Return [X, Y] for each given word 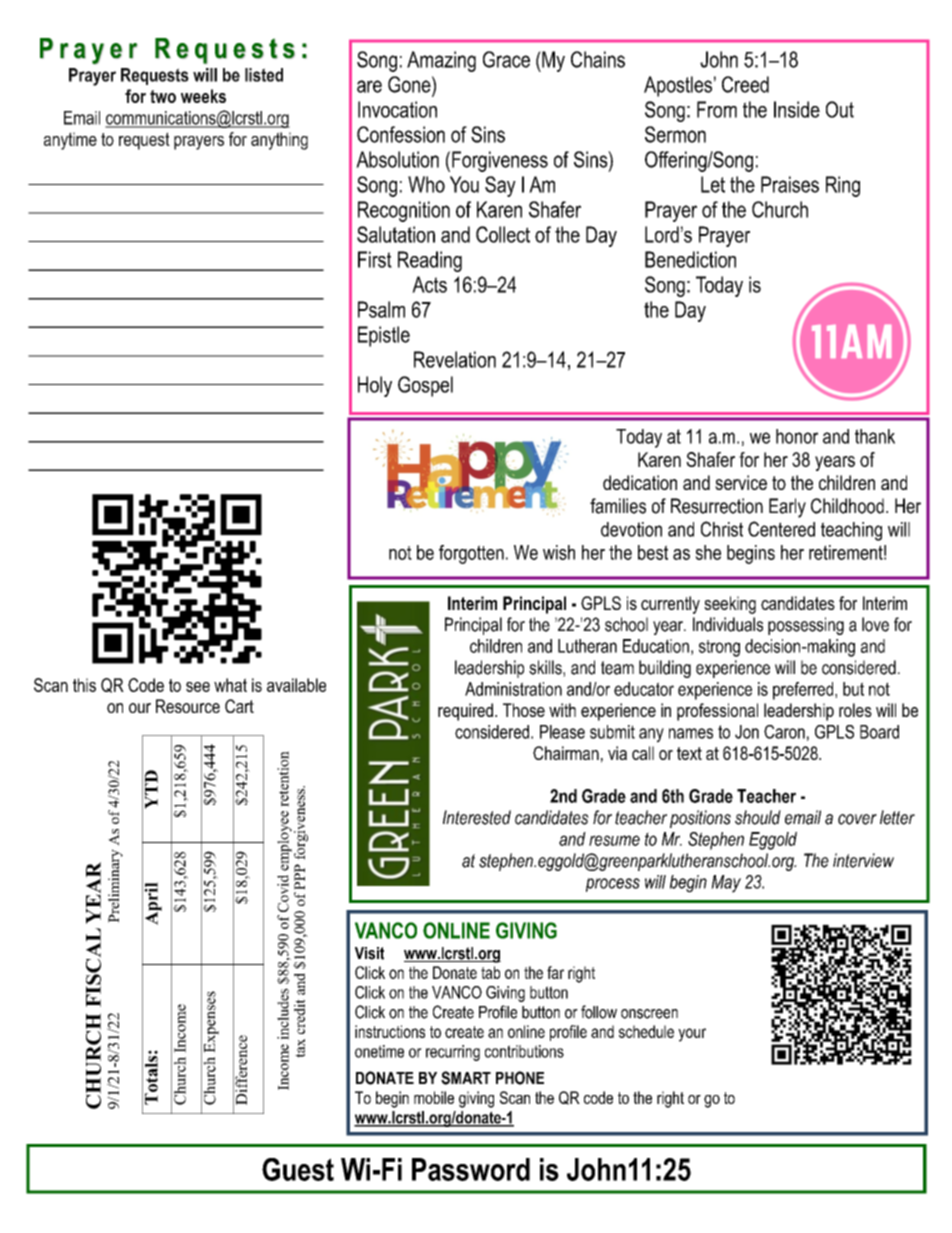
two [163, 96]
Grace [506, 59]
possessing [806, 626]
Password [471, 1169]
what [230, 685]
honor [797, 436]
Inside [797, 109]
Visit [369, 953]
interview [863, 860]
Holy [375, 386]
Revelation [455, 359]
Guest [298, 1169]
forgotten [471, 554]
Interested [477, 817]
